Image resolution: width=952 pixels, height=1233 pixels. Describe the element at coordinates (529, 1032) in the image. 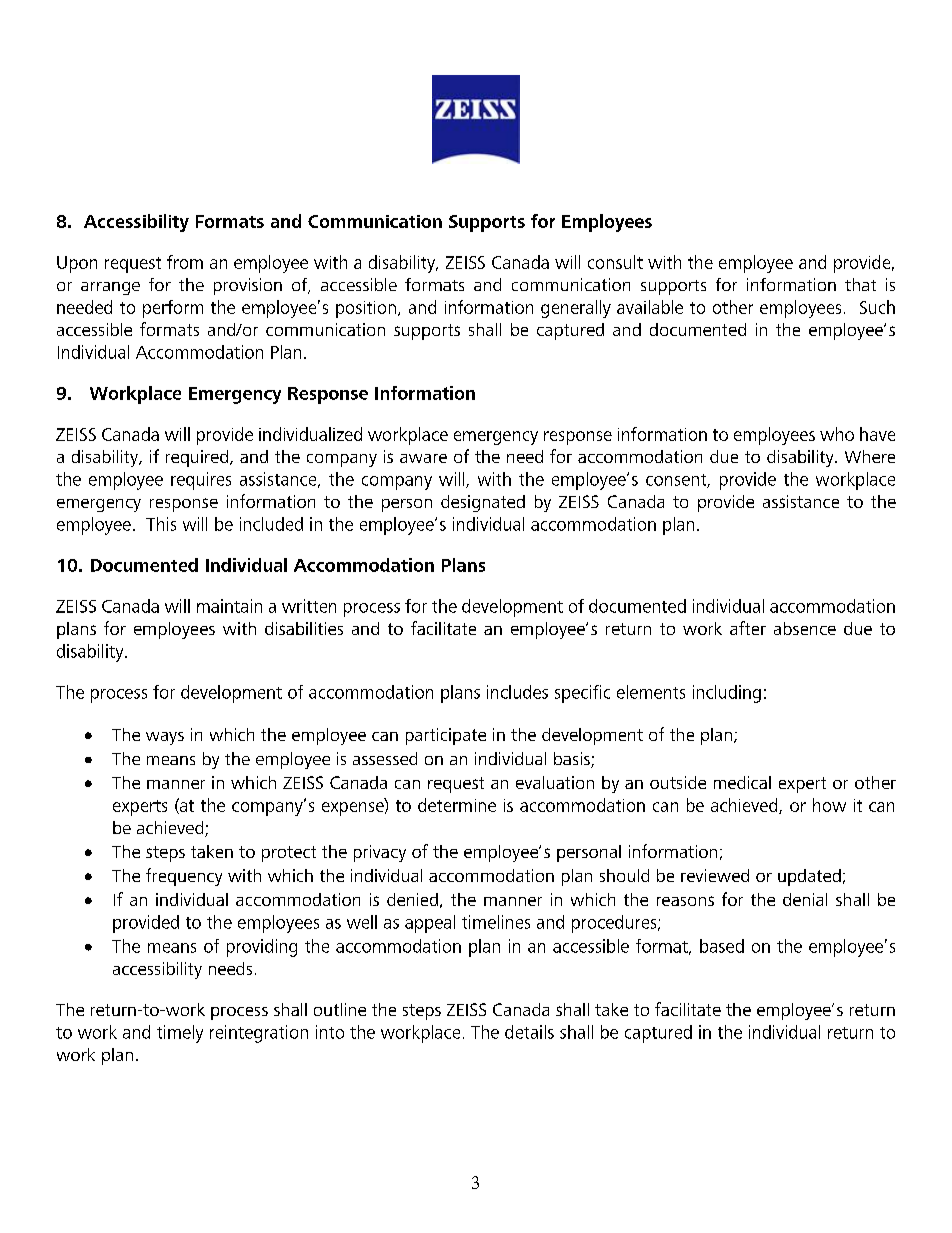

I see `details` at that location.
